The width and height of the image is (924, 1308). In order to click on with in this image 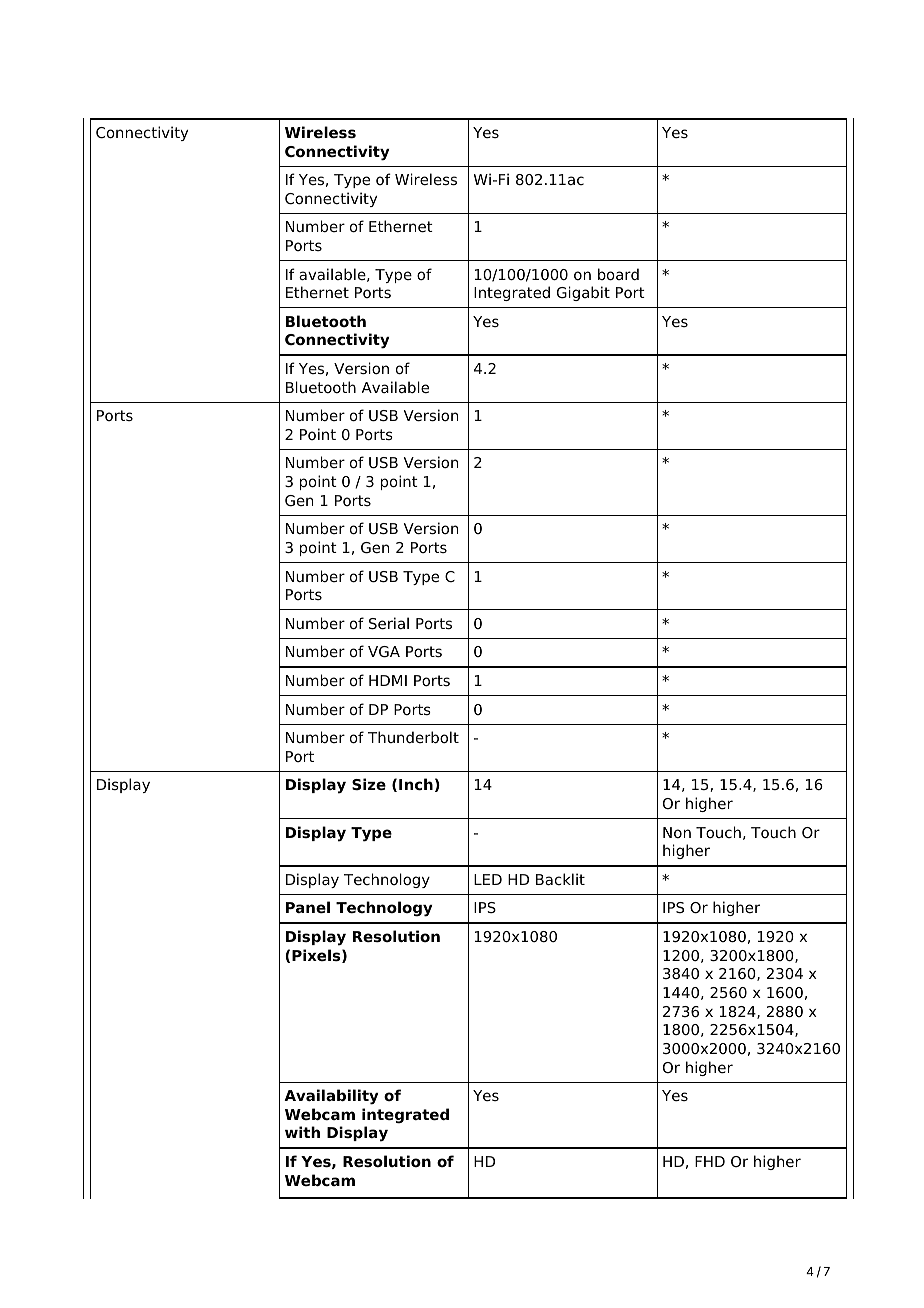, I will do `click(302, 1132)`.
